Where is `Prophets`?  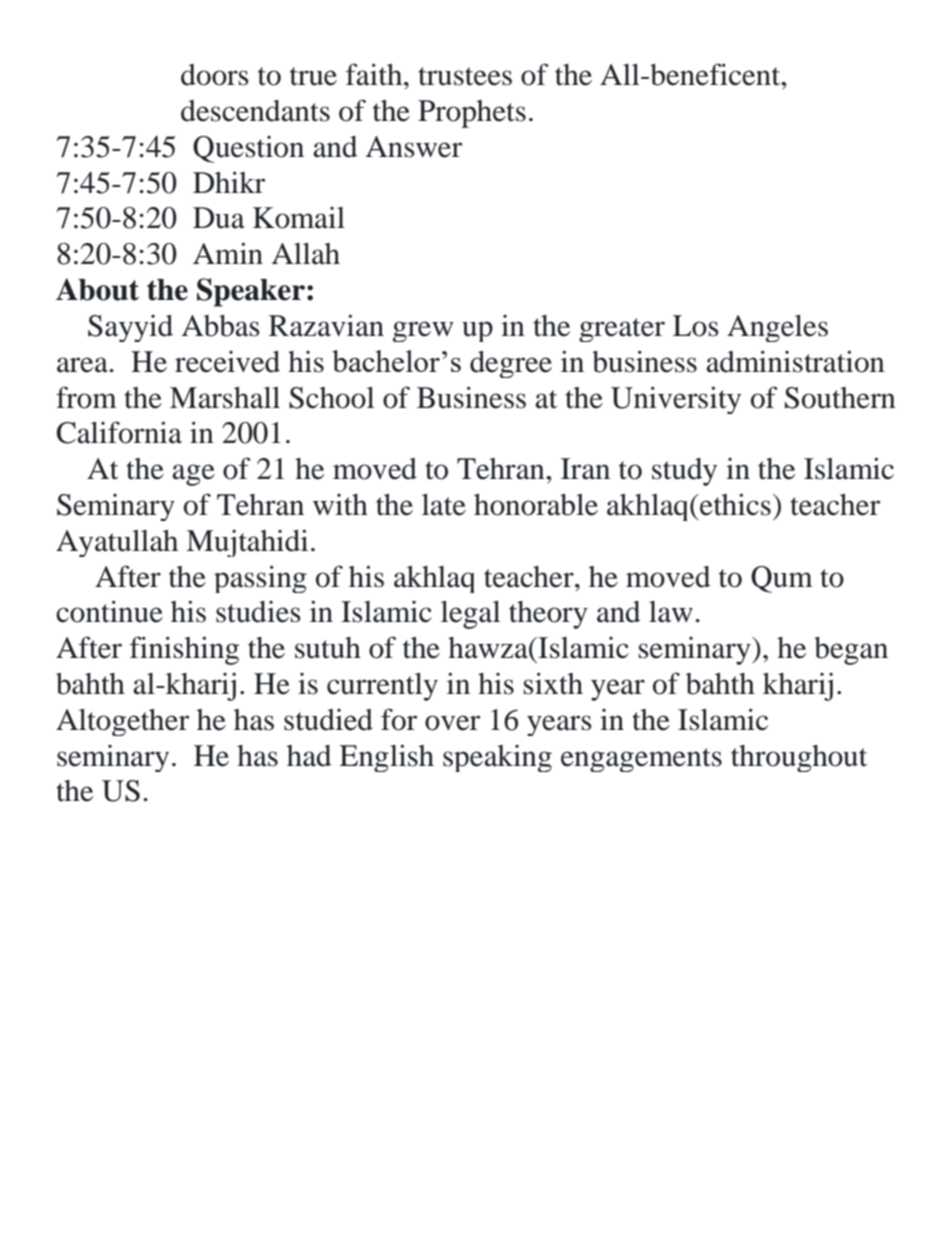
Prophets is located at coordinates (472, 114).
